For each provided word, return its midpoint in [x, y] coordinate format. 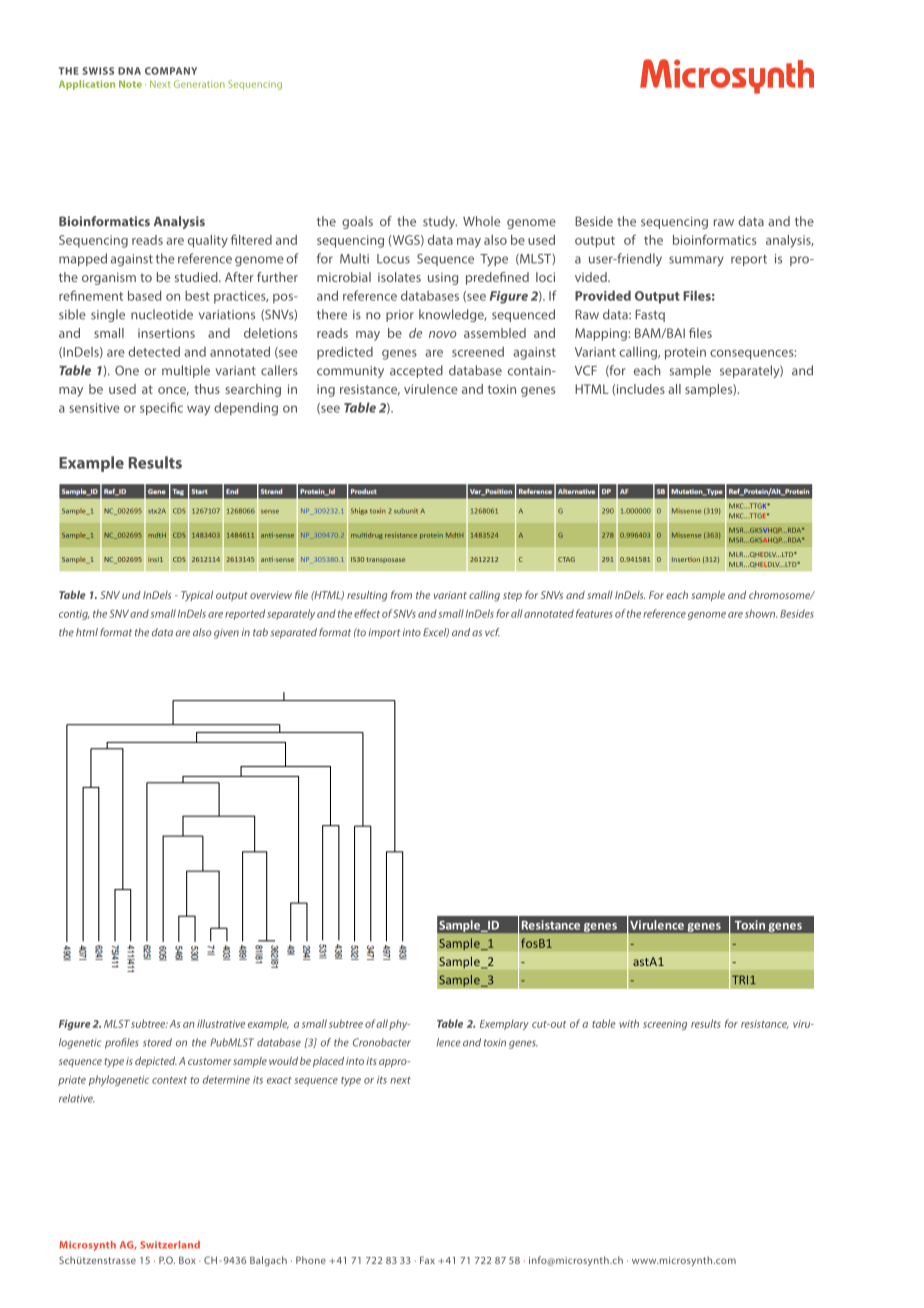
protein [685, 353]
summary [696, 261]
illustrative [221, 1023]
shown [761, 613]
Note [130, 84]
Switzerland [170, 1245]
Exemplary [504, 1025]
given [226, 633]
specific [161, 408]
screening [665, 1025]
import [384, 633]
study [440, 222]
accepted [416, 371]
